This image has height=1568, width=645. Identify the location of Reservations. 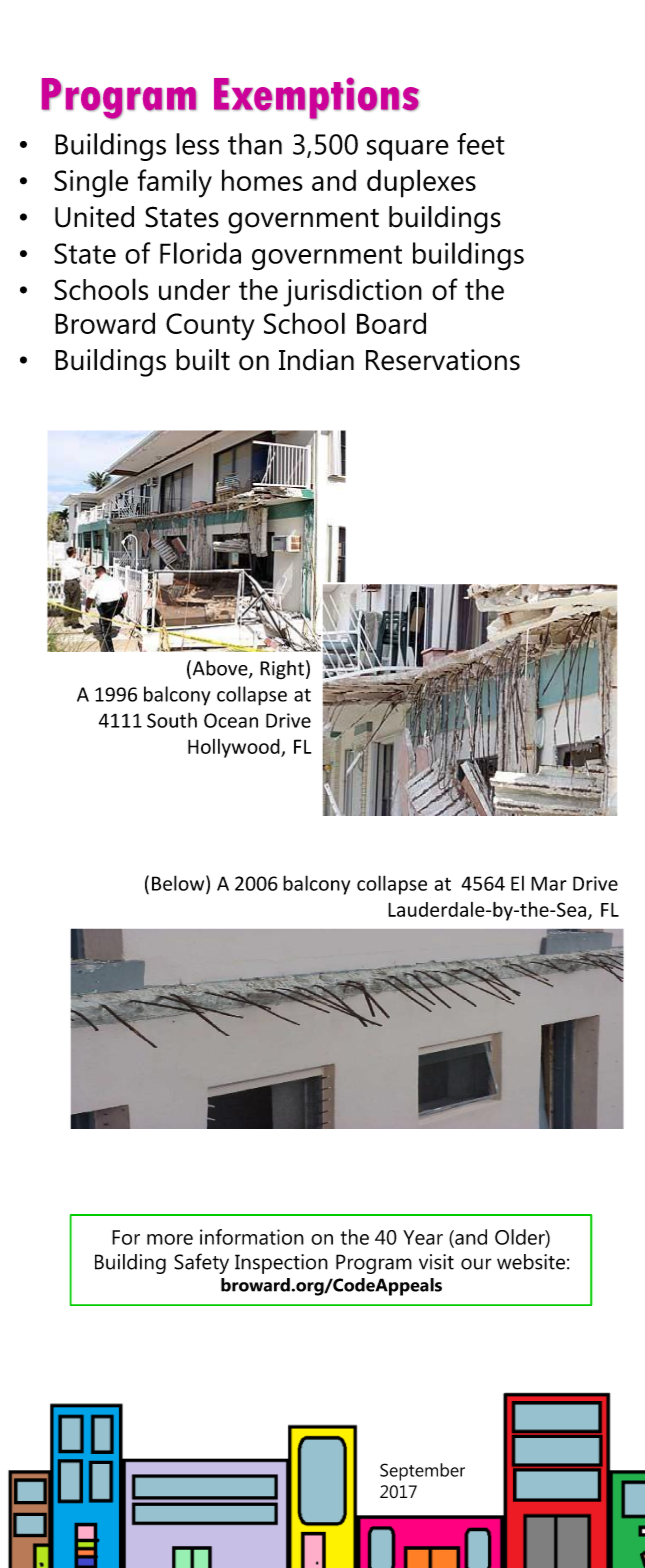
(443, 360).
